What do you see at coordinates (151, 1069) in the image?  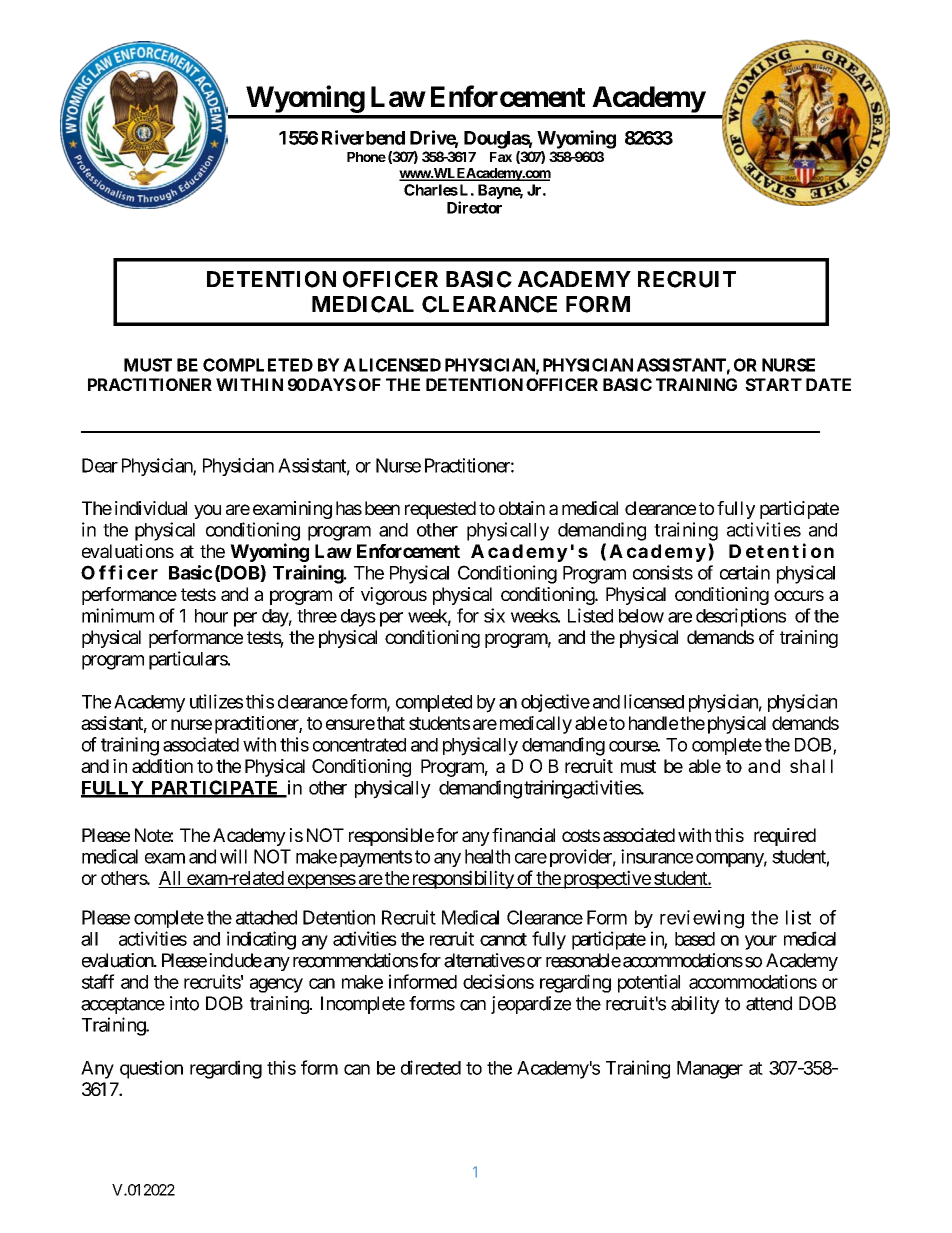 I see `question` at bounding box center [151, 1069].
